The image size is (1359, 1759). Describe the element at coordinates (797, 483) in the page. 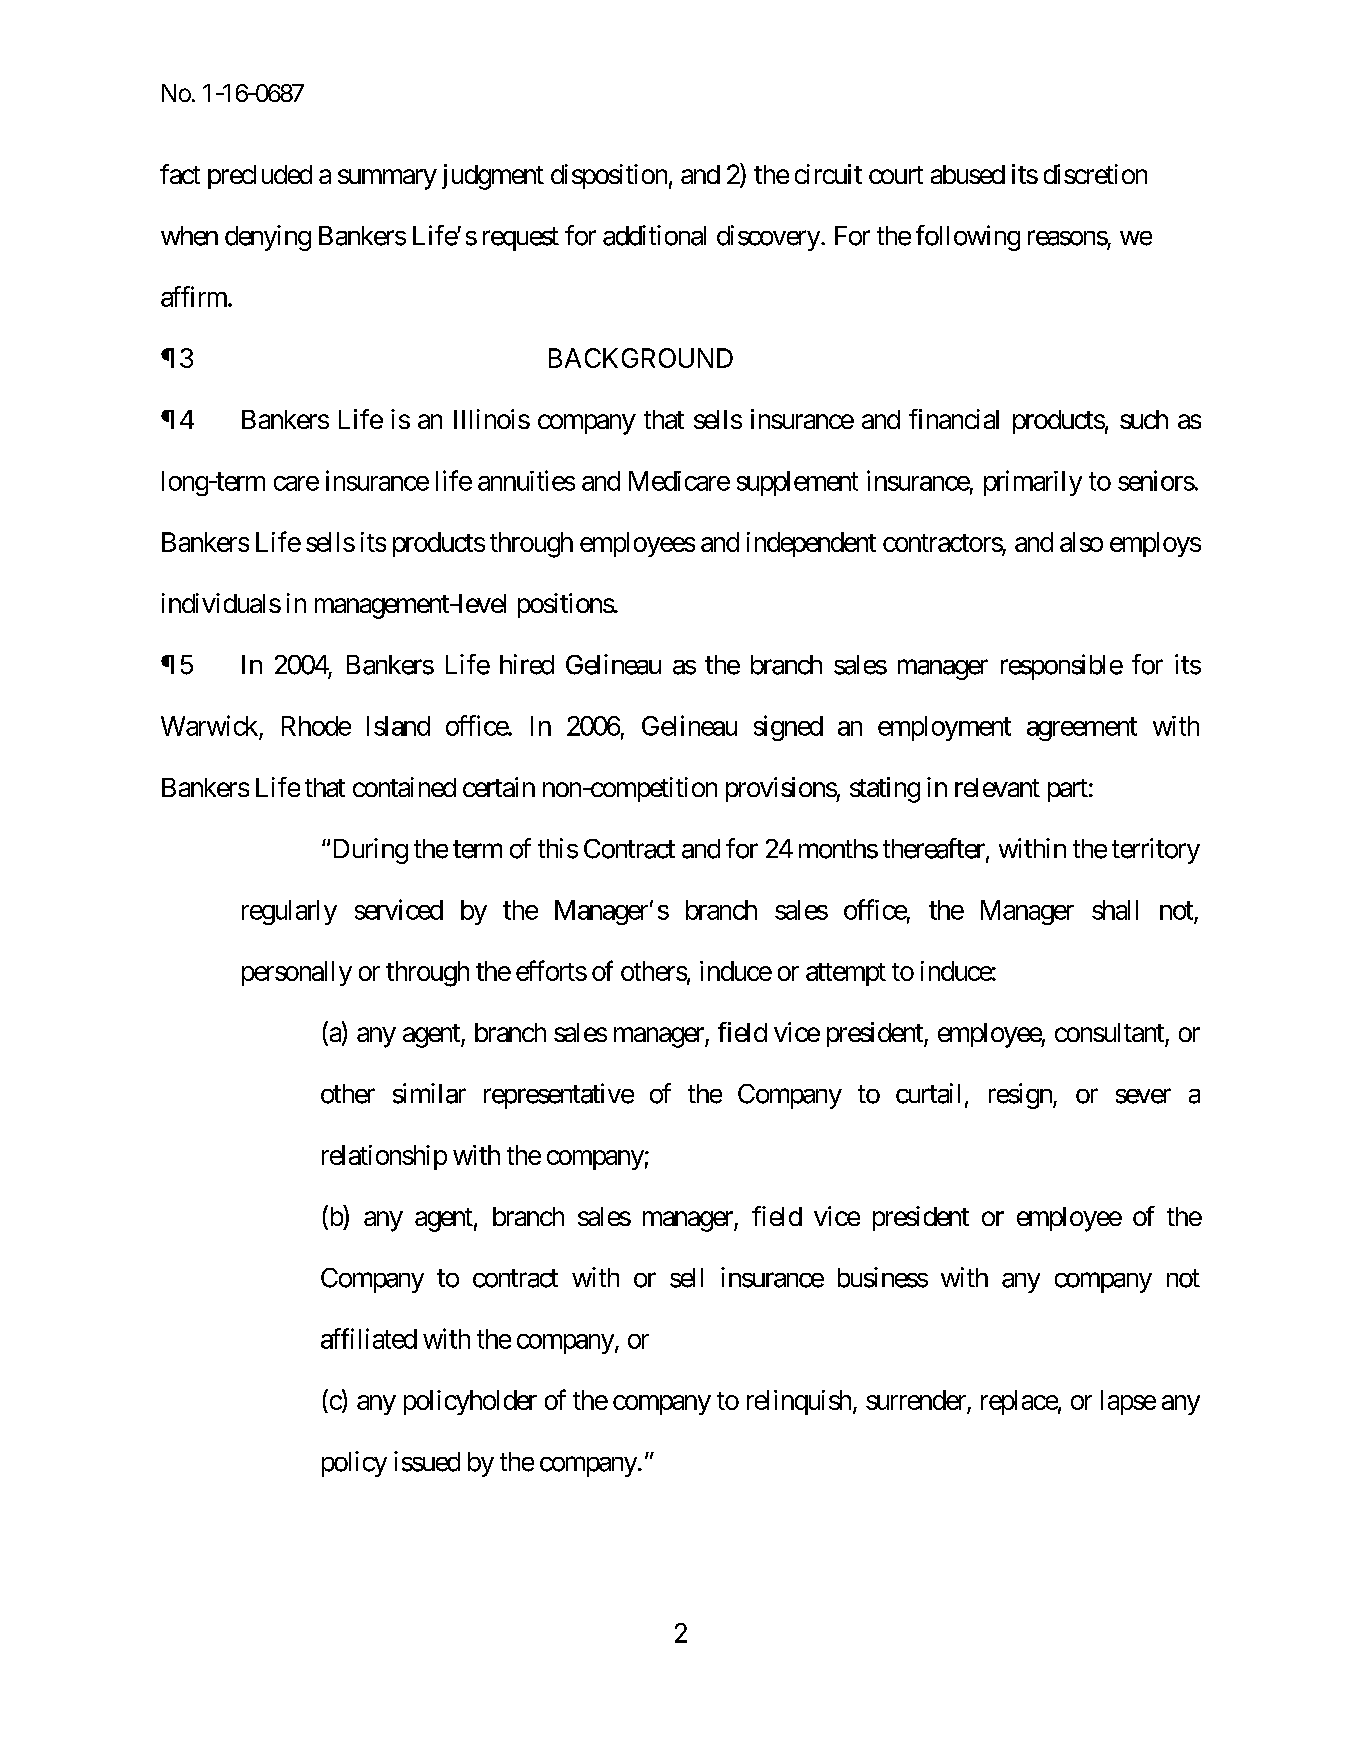

I see `supplement` at that location.
